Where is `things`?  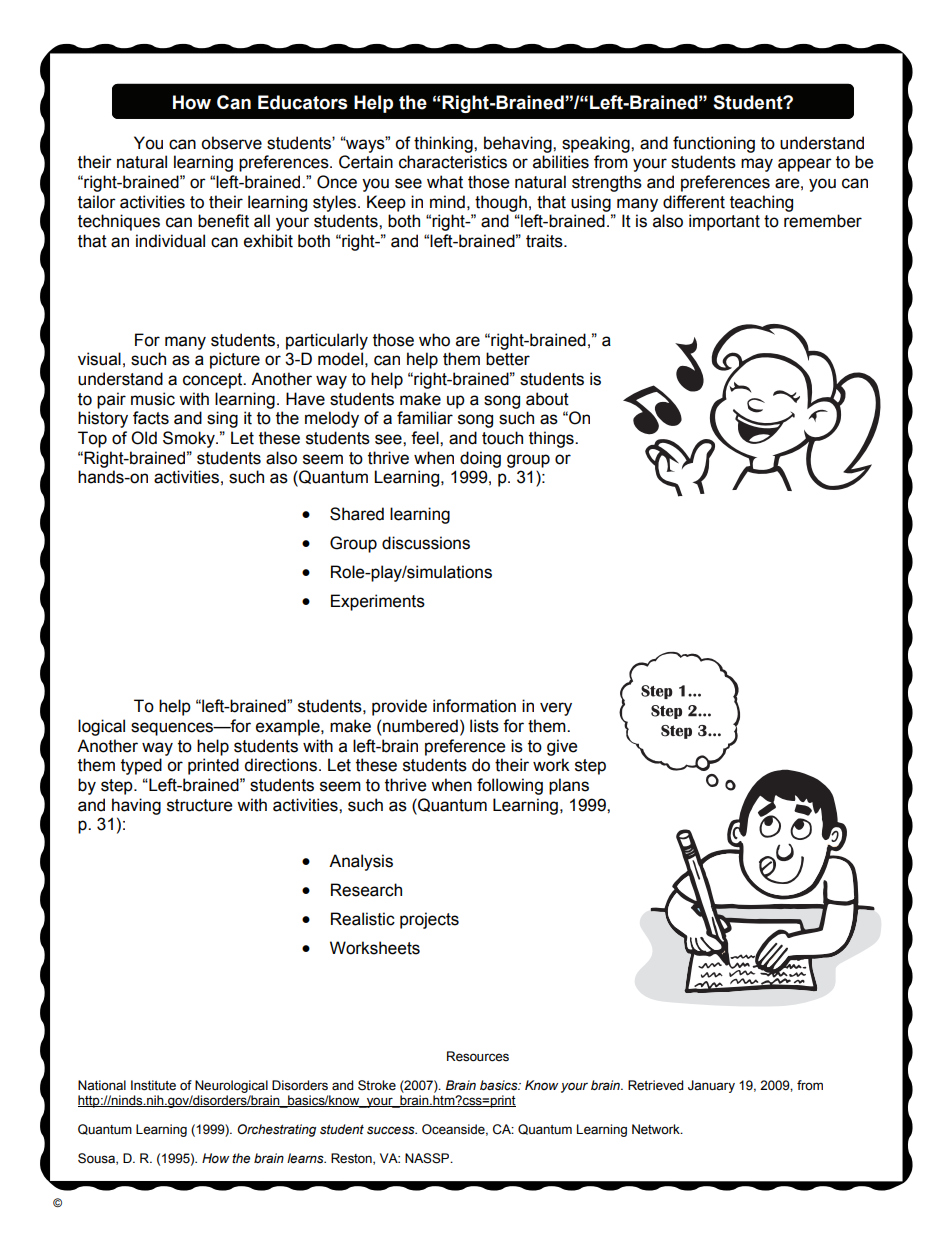 things is located at coordinates (552, 439).
